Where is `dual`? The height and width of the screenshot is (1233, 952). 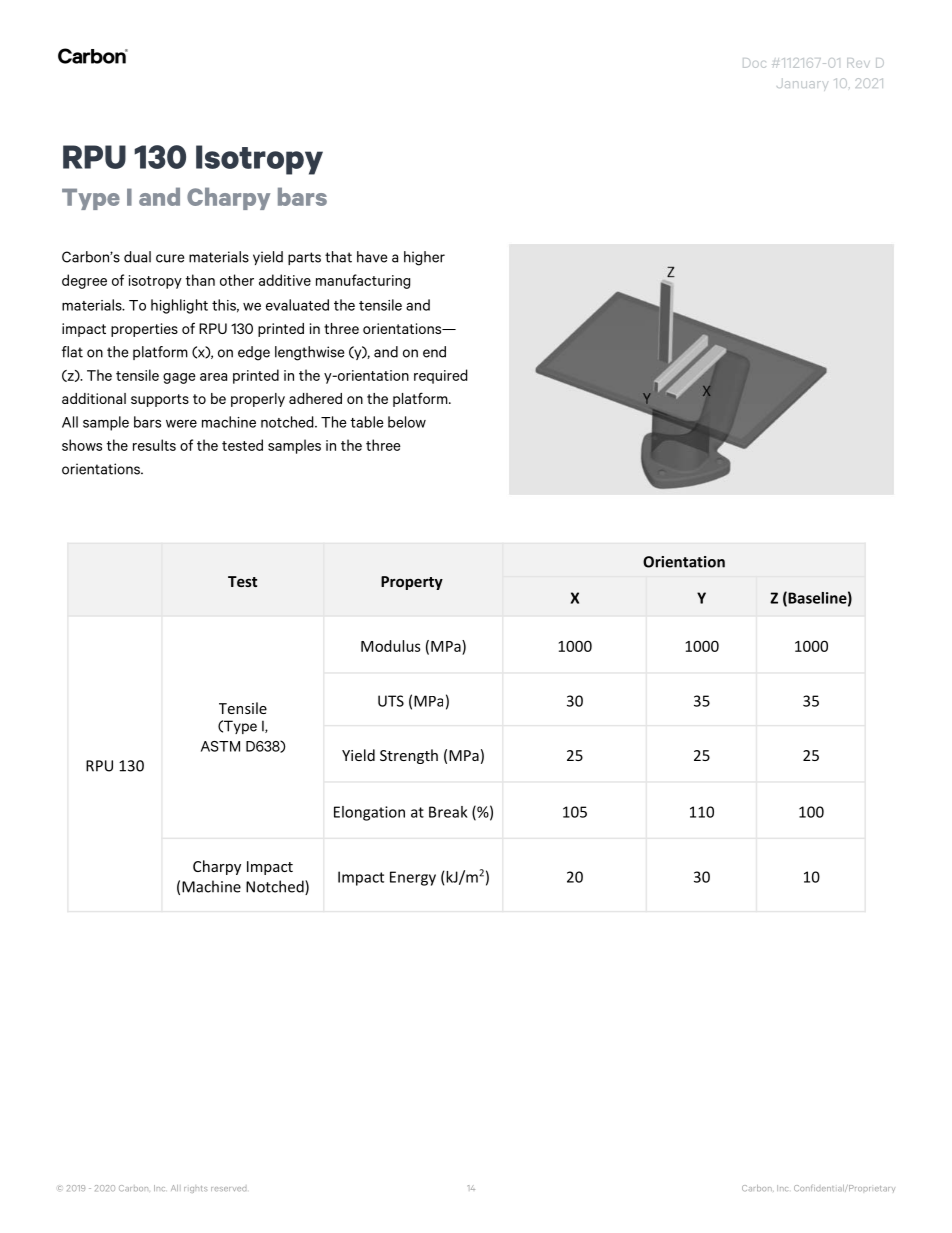
dual is located at coordinates (137, 257).
